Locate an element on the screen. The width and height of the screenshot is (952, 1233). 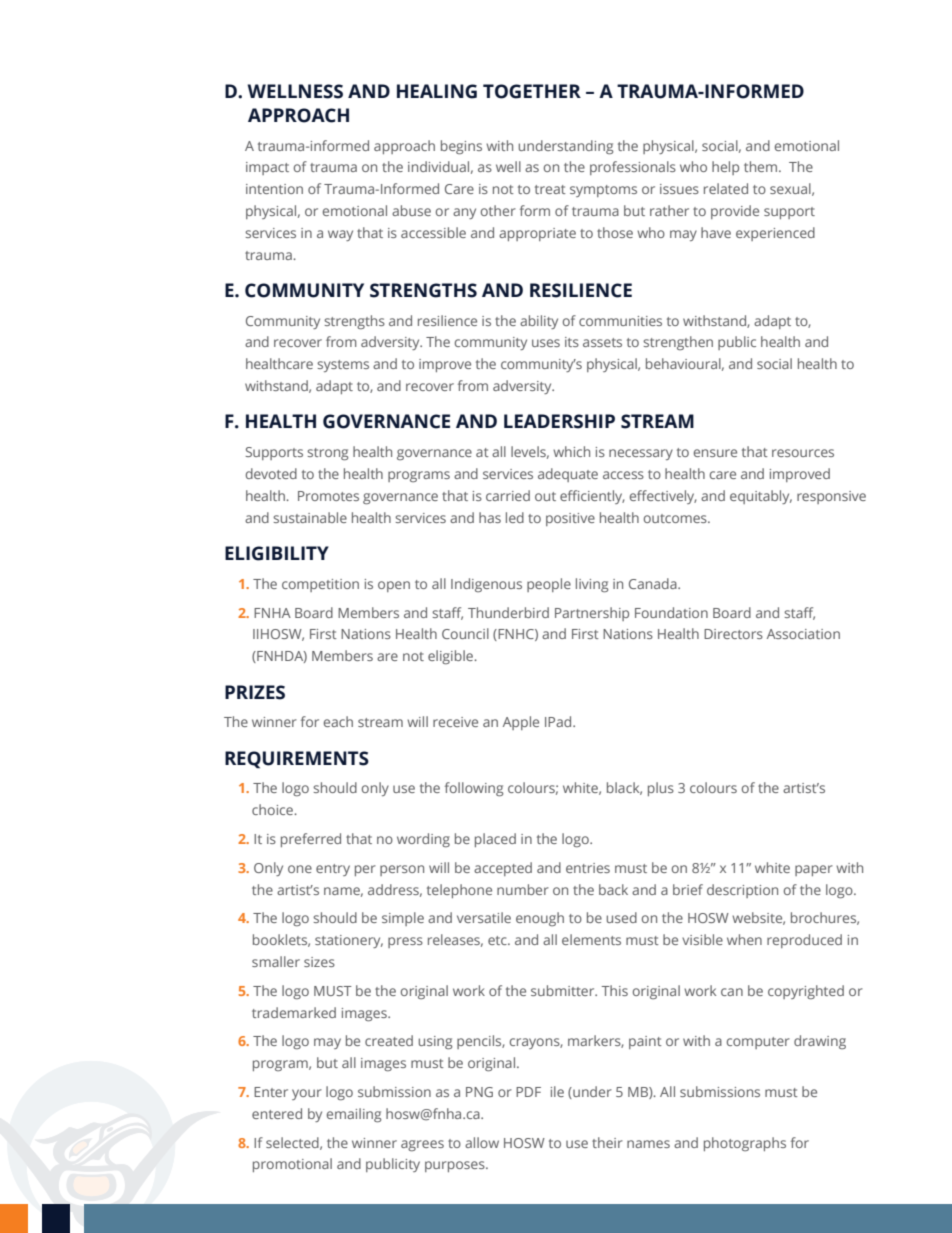
them is located at coordinates (760, 166).
